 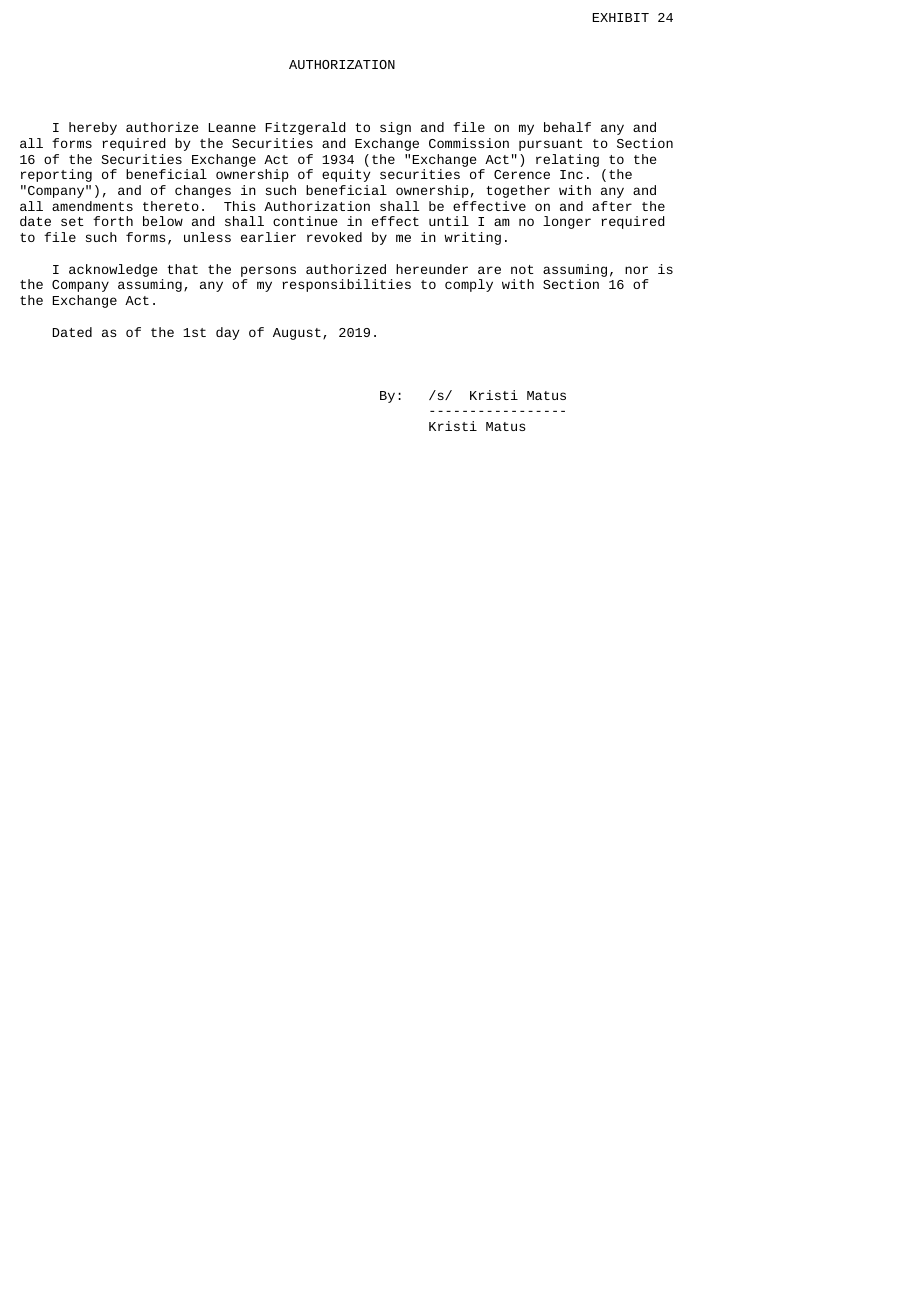 I want to click on Fitzgerald, so click(x=305, y=128).
